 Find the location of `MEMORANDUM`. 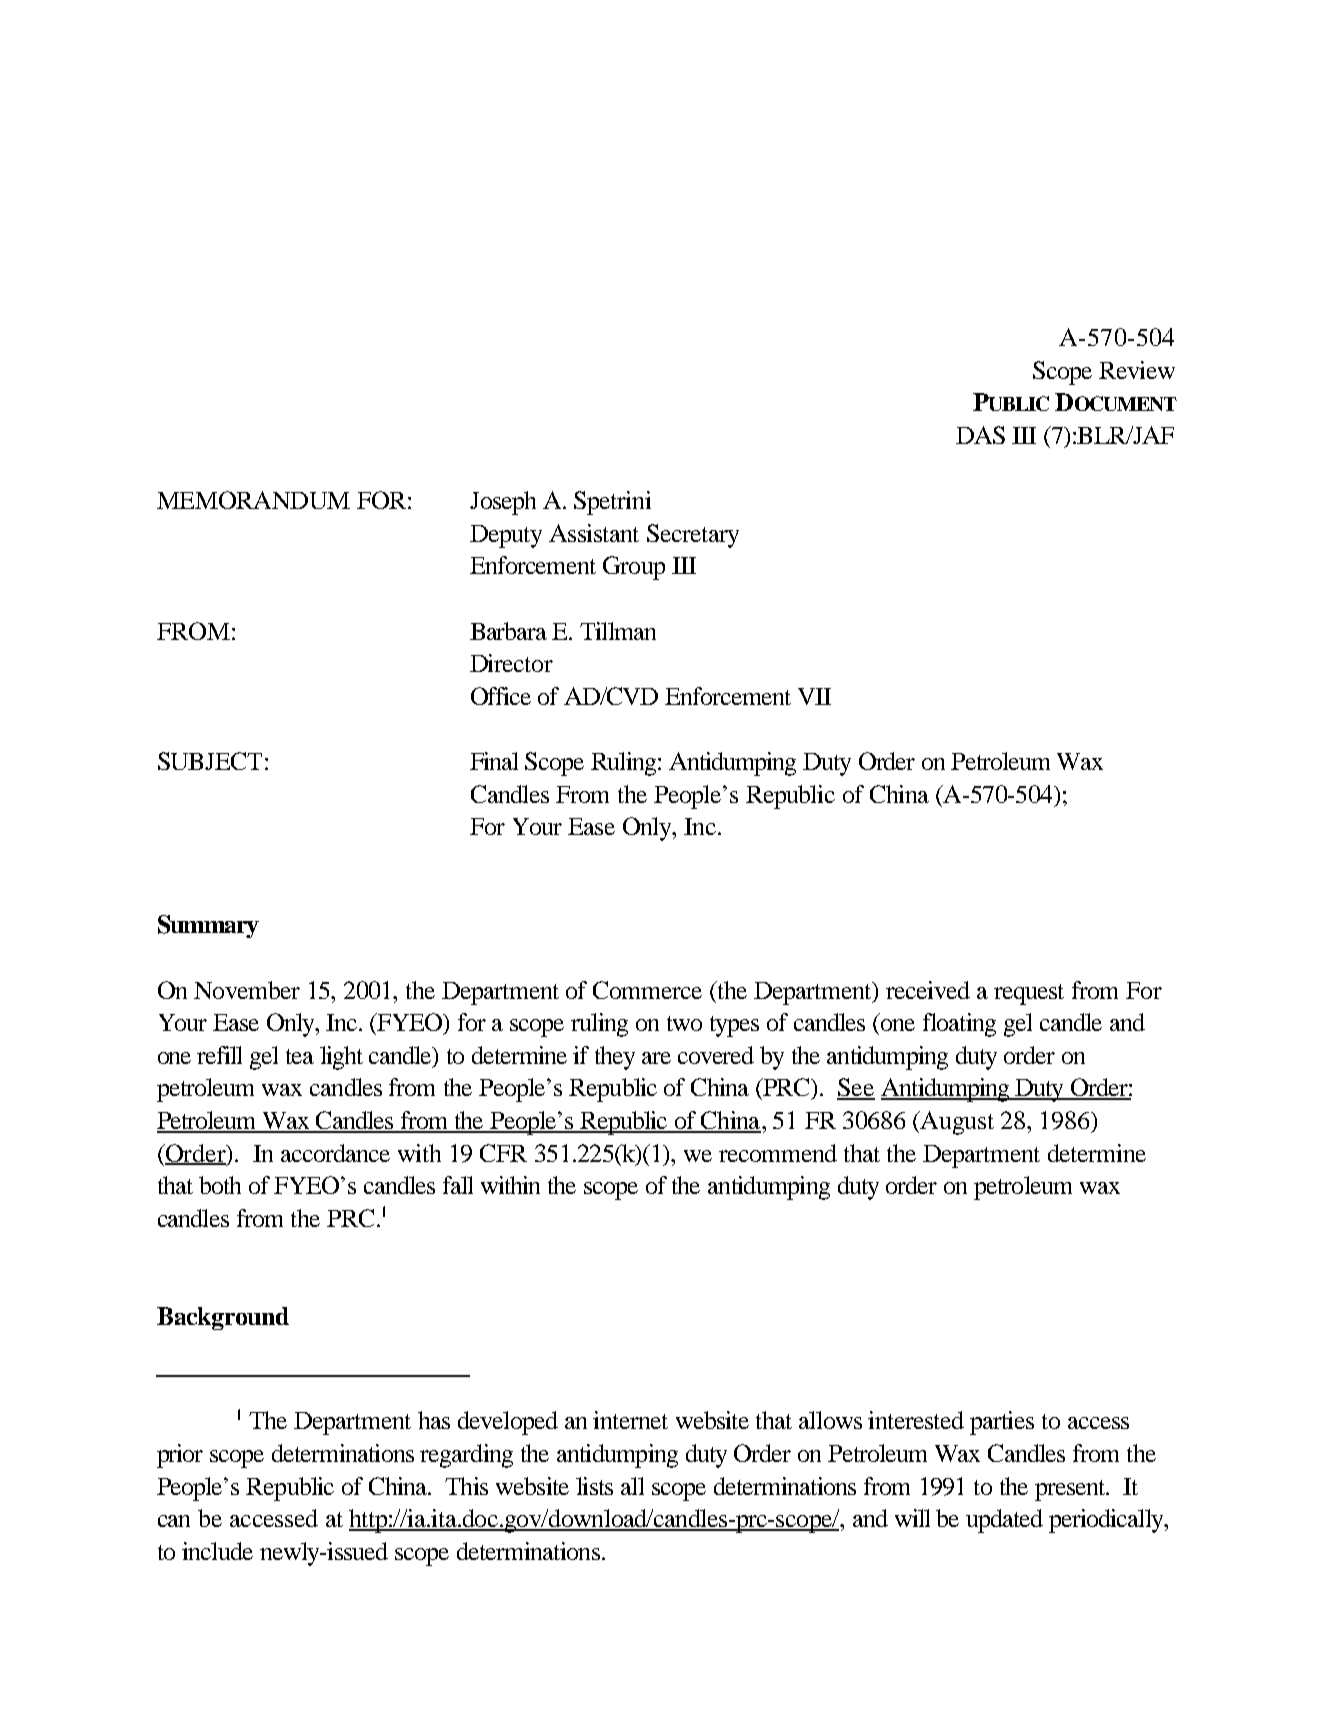

MEMORANDUM is located at coordinates (253, 500).
